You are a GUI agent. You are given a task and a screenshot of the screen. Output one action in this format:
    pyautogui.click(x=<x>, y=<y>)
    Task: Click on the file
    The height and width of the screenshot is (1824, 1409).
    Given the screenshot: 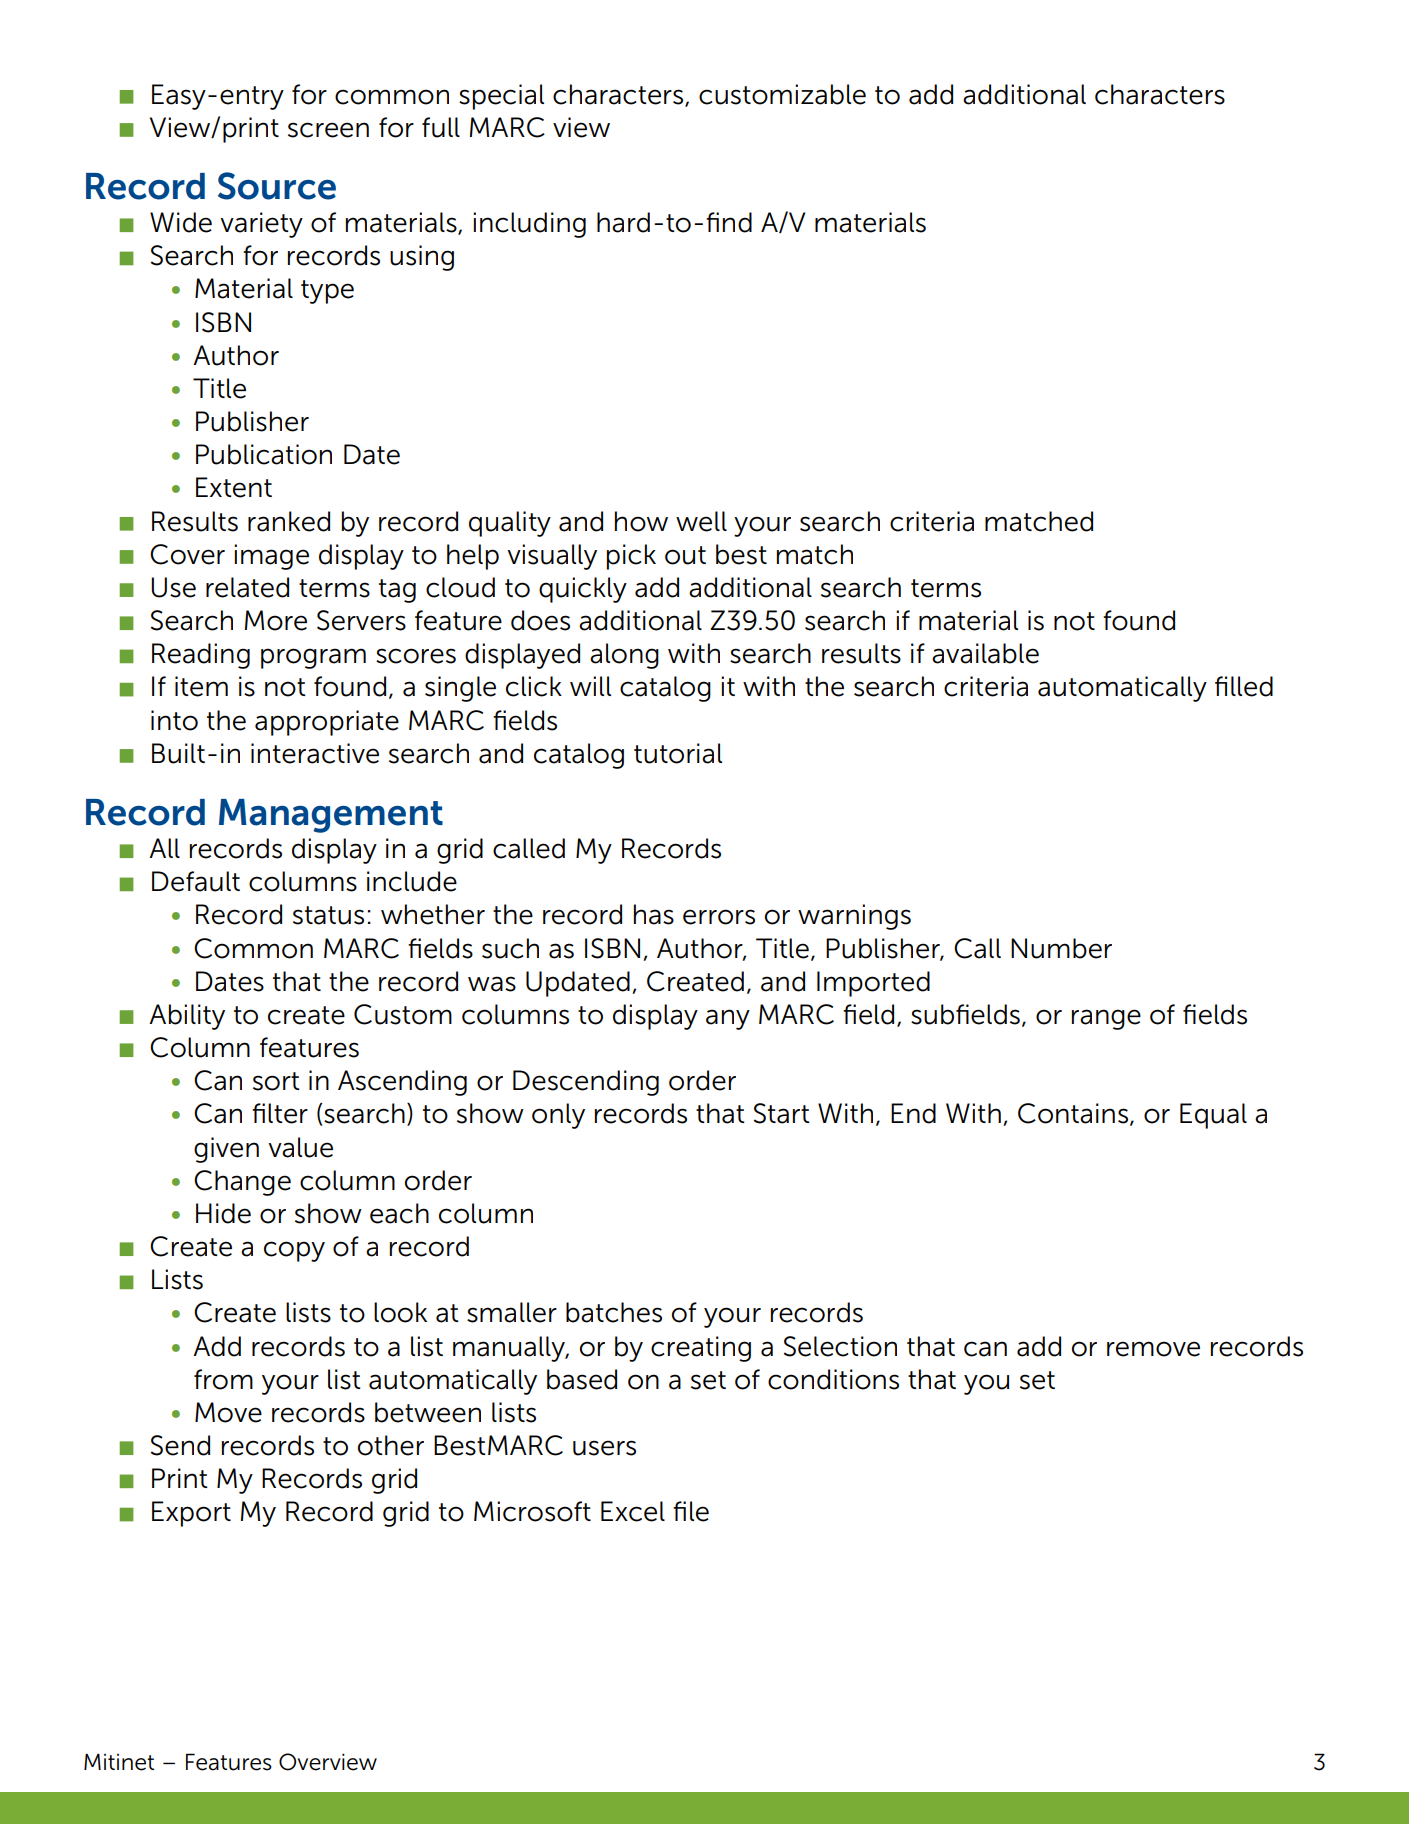 What is the action you would take?
    pyautogui.click(x=691, y=1511)
